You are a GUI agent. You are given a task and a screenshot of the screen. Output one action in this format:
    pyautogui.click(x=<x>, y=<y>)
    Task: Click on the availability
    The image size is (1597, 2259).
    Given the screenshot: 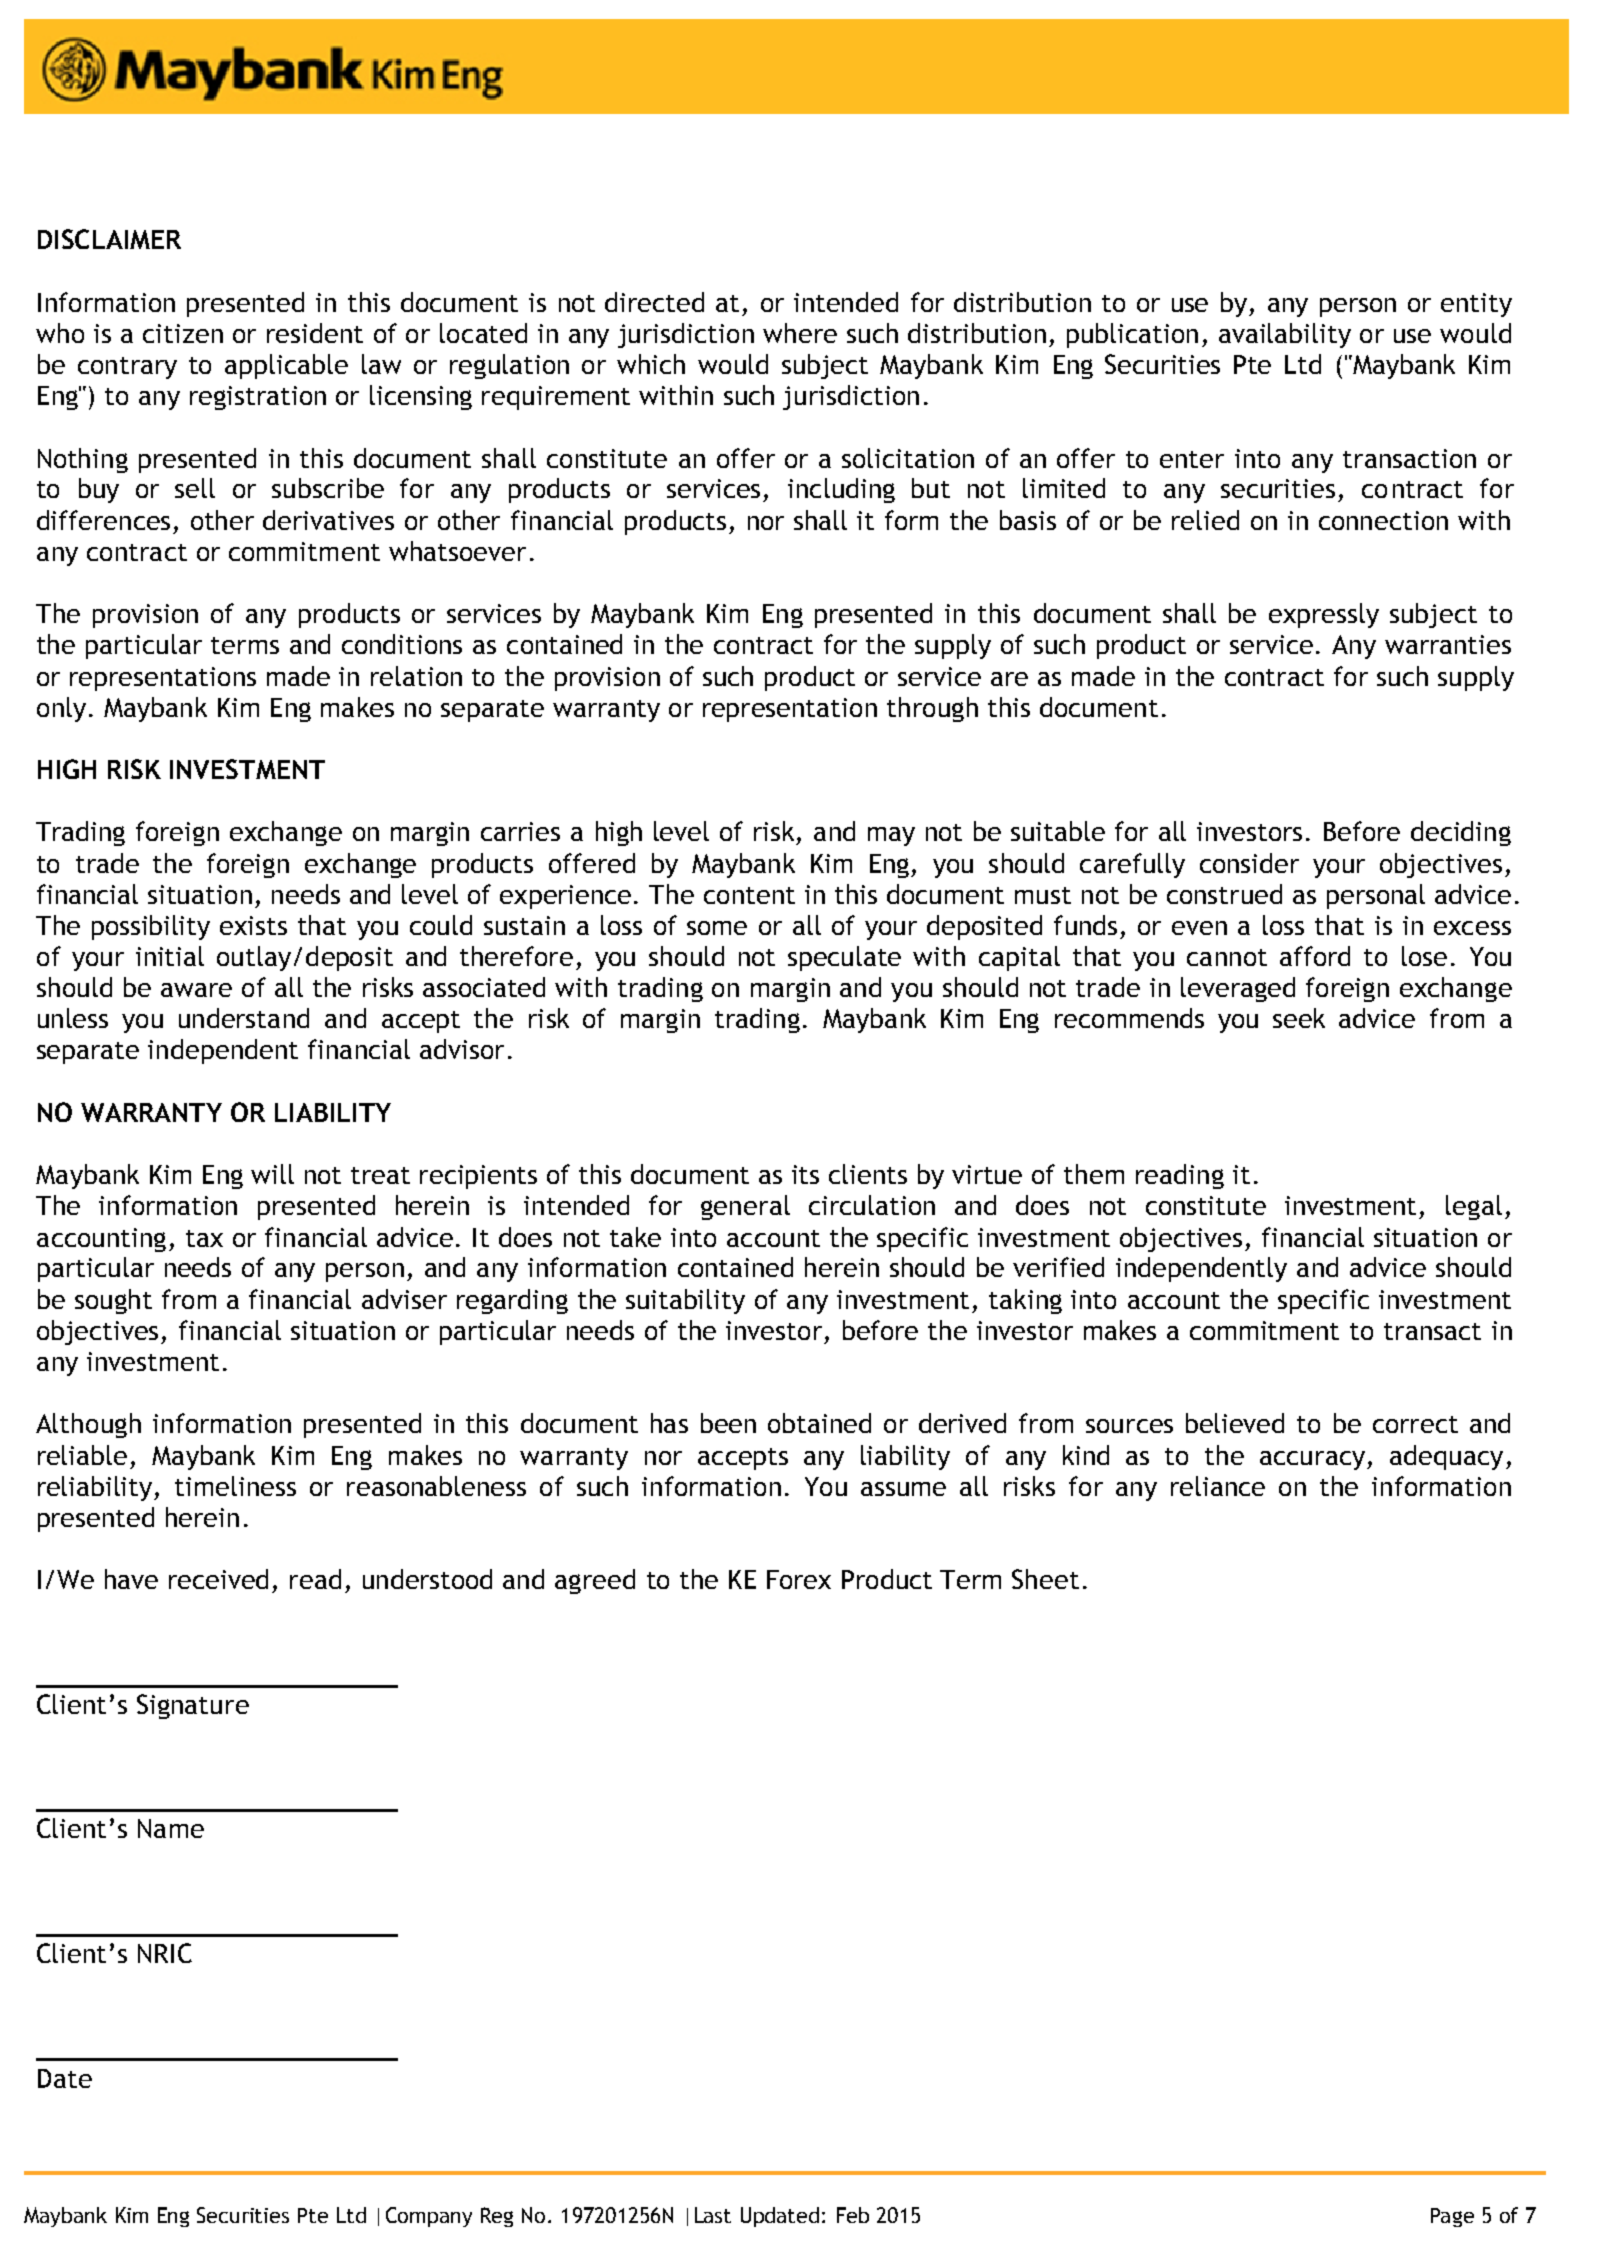 What is the action you would take?
    pyautogui.click(x=1285, y=335)
